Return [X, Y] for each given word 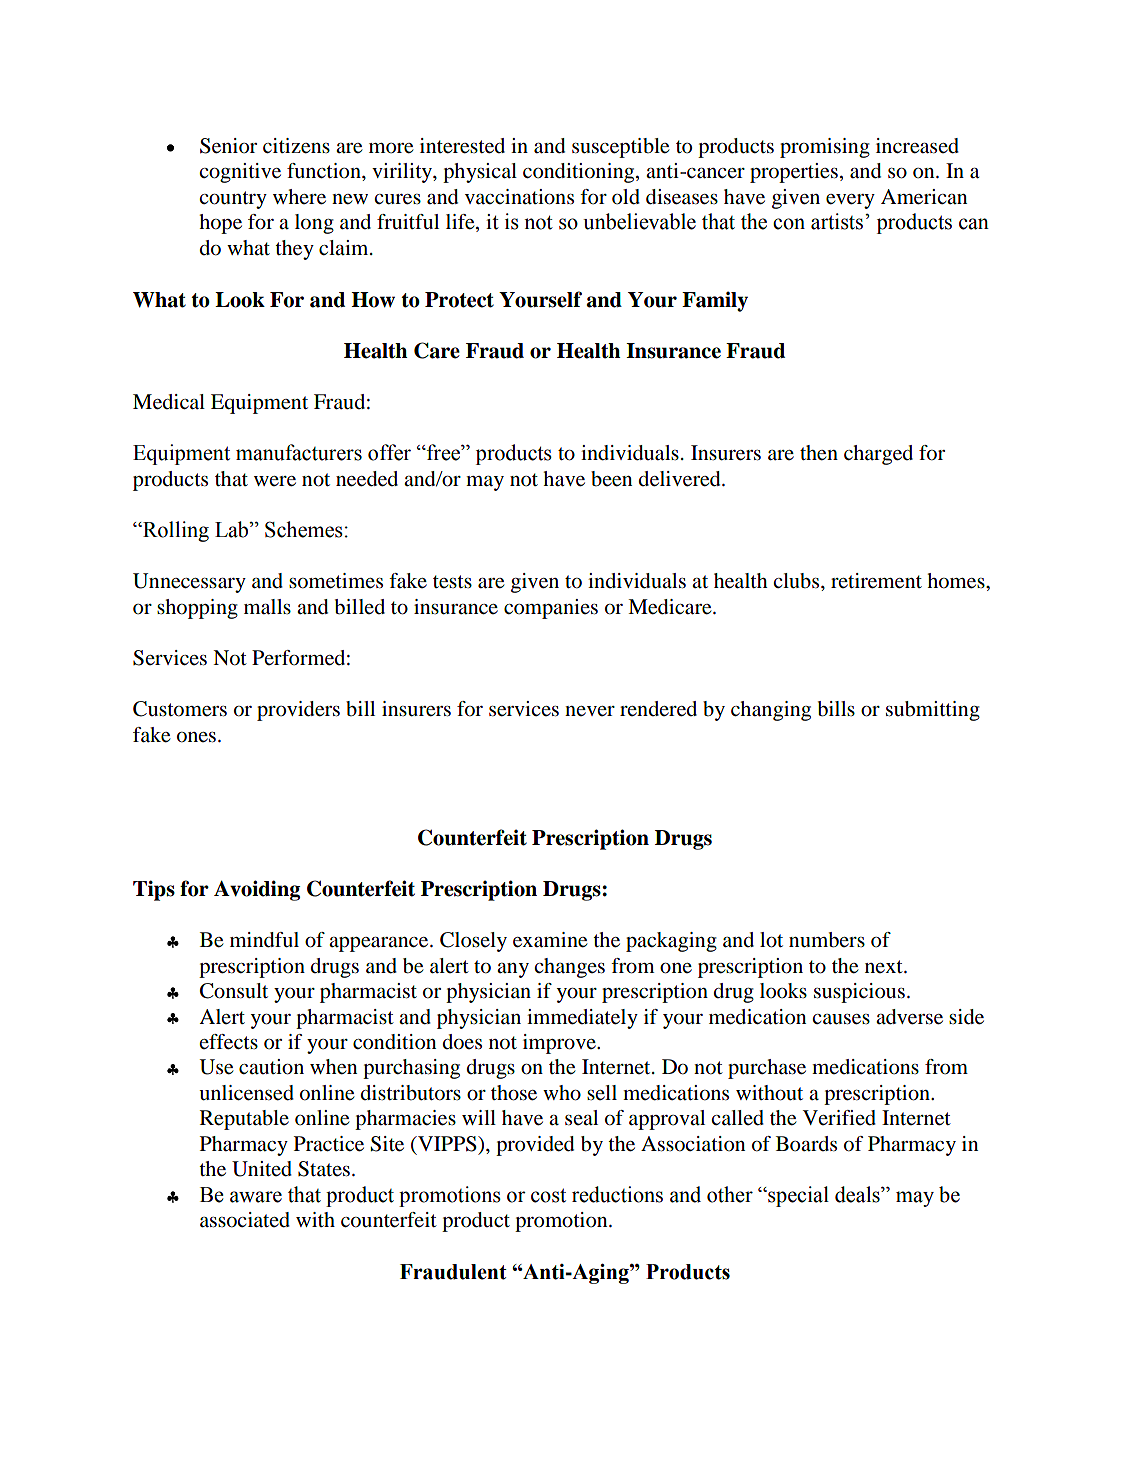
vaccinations [519, 197]
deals [858, 1194]
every [850, 201]
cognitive [240, 173]
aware [256, 1197]
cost [548, 1195]
